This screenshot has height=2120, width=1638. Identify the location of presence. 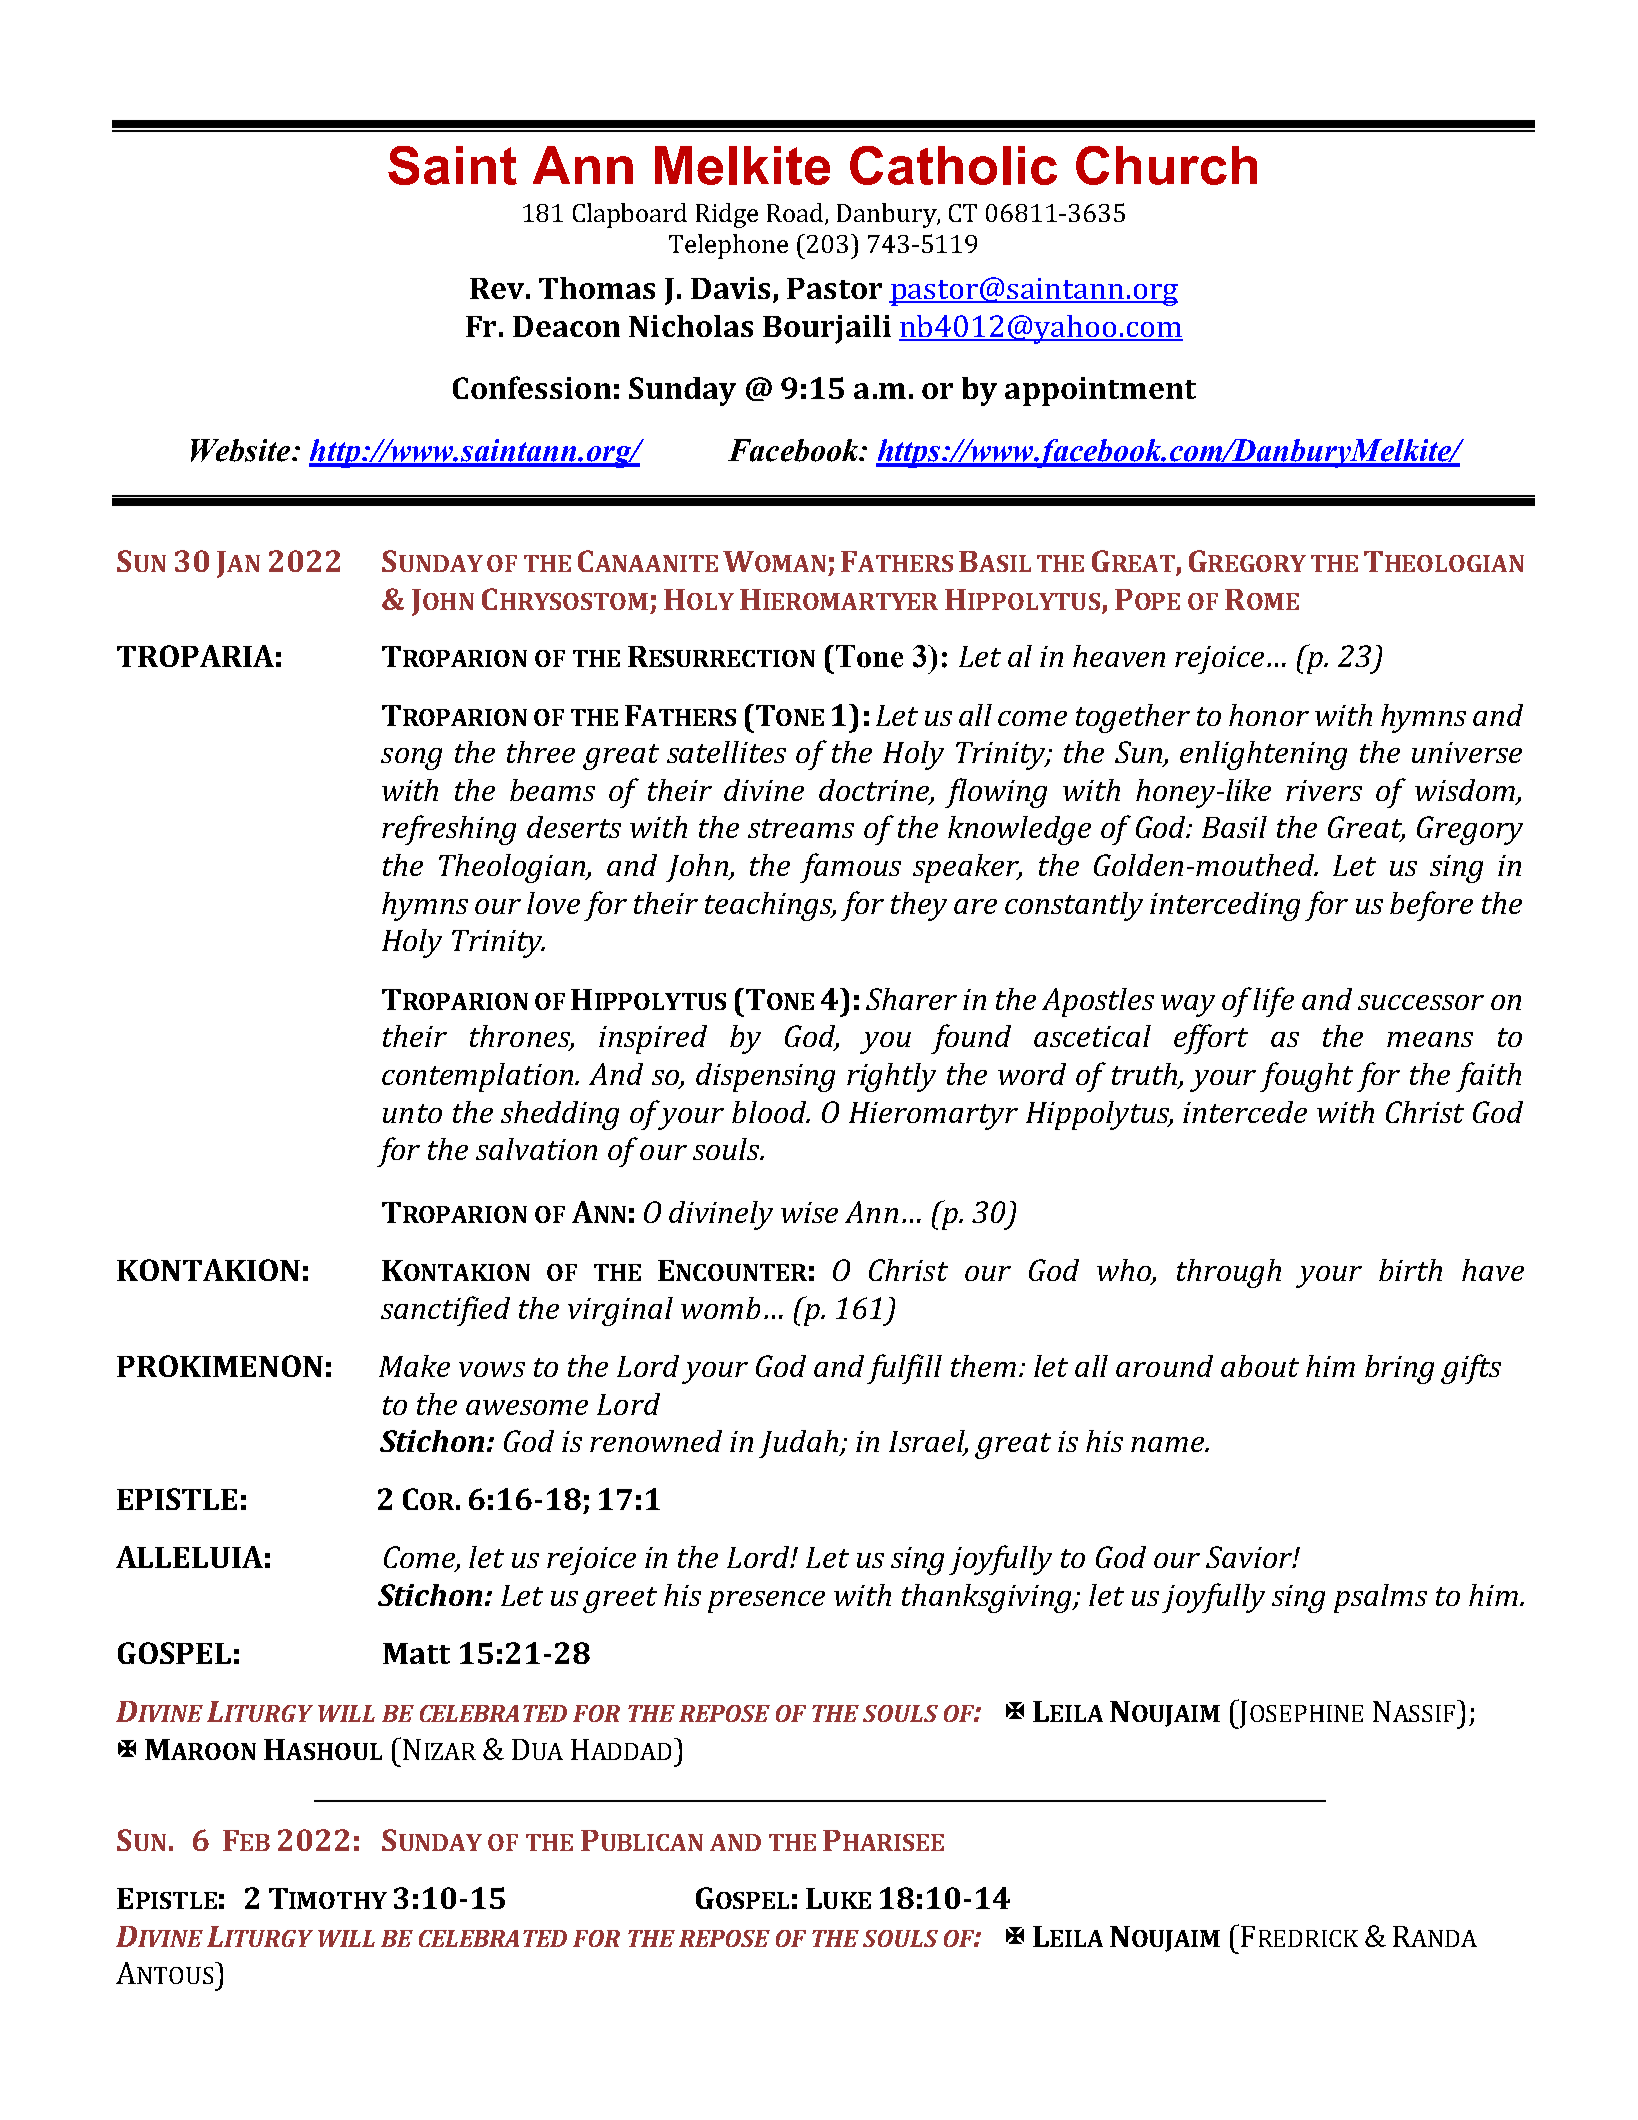
(766, 1602).
